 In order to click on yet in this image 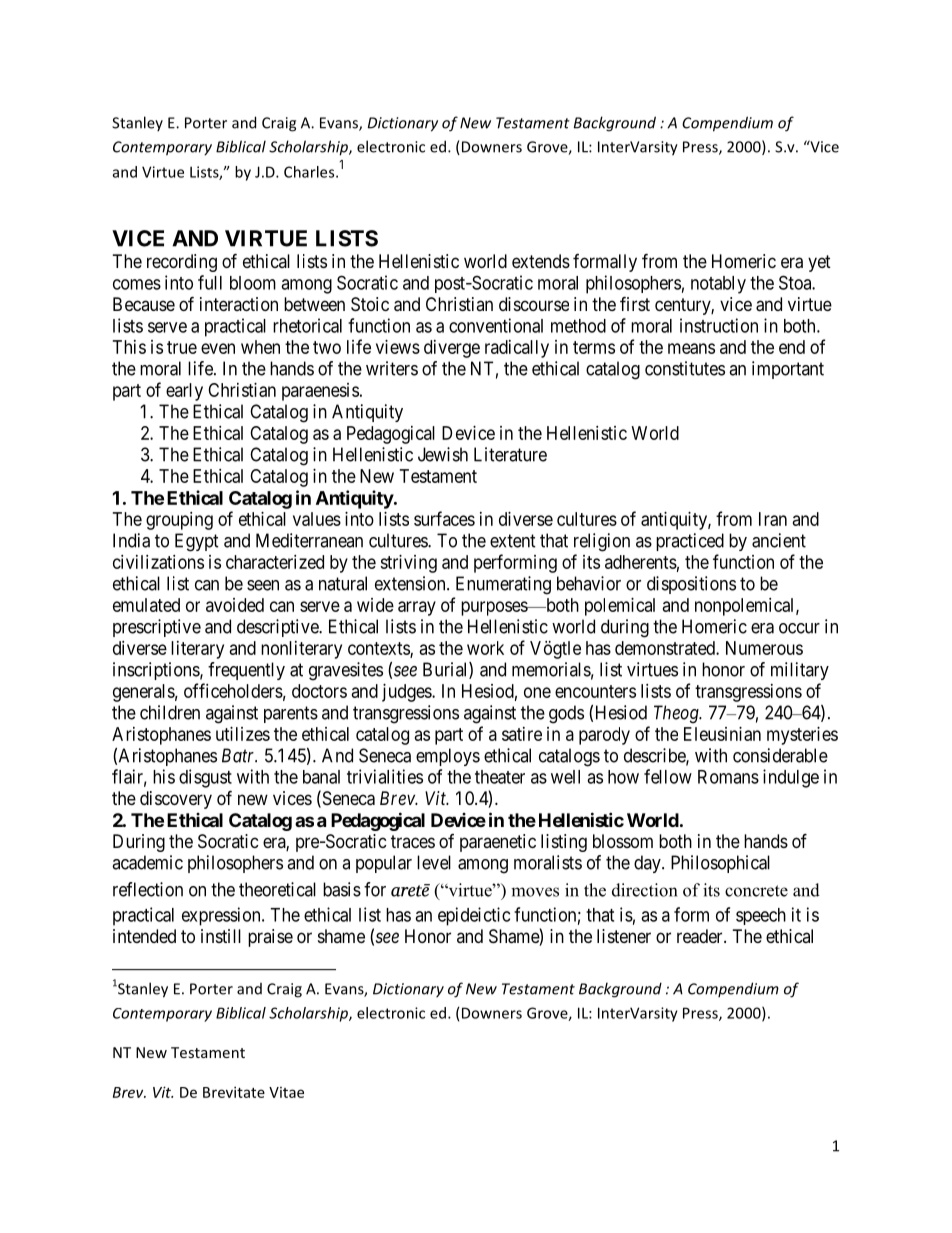, I will do `click(819, 263)`.
